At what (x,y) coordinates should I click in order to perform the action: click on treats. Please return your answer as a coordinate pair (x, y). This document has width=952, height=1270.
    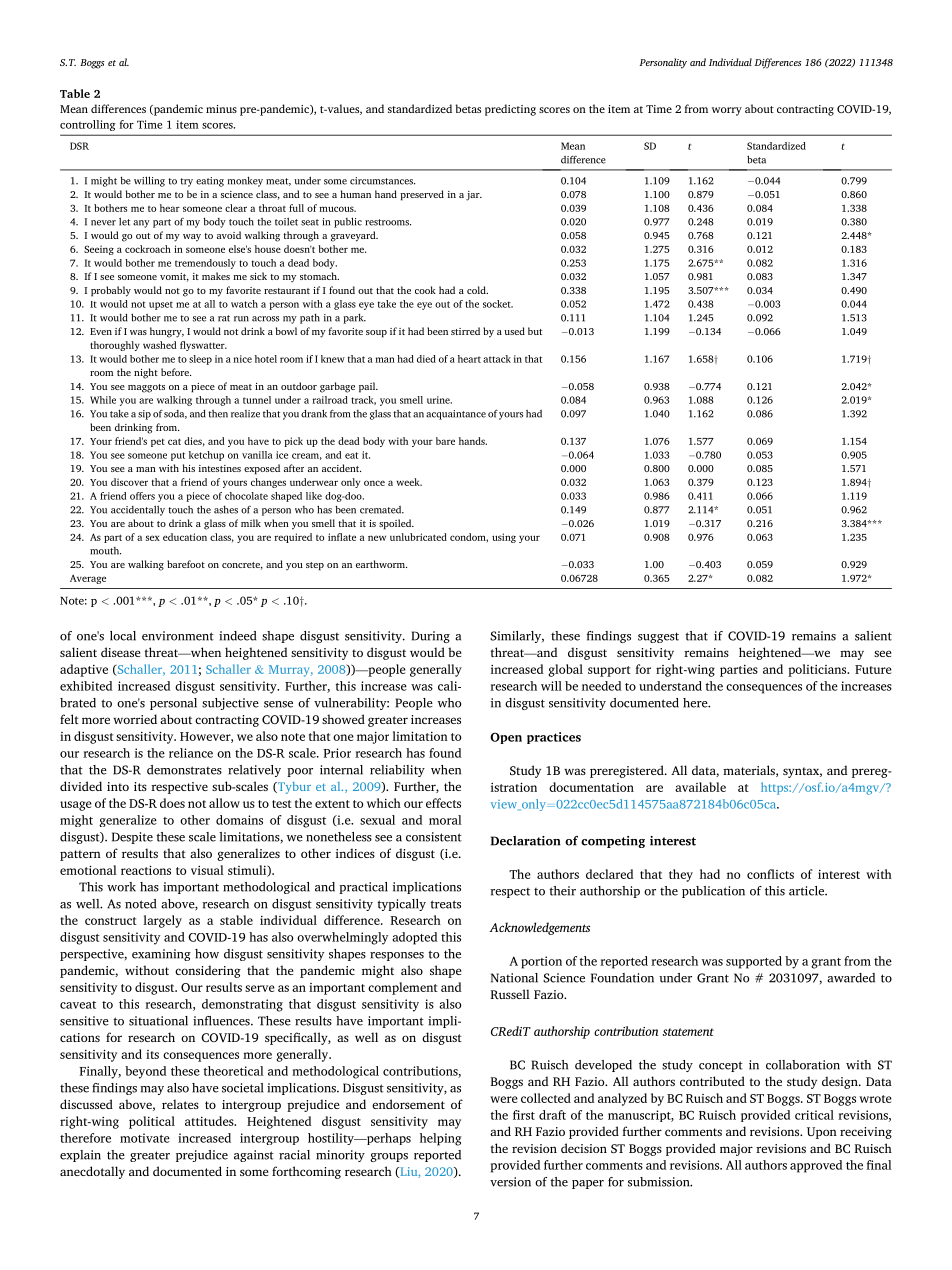
    Looking at the image, I should click on (445, 904).
